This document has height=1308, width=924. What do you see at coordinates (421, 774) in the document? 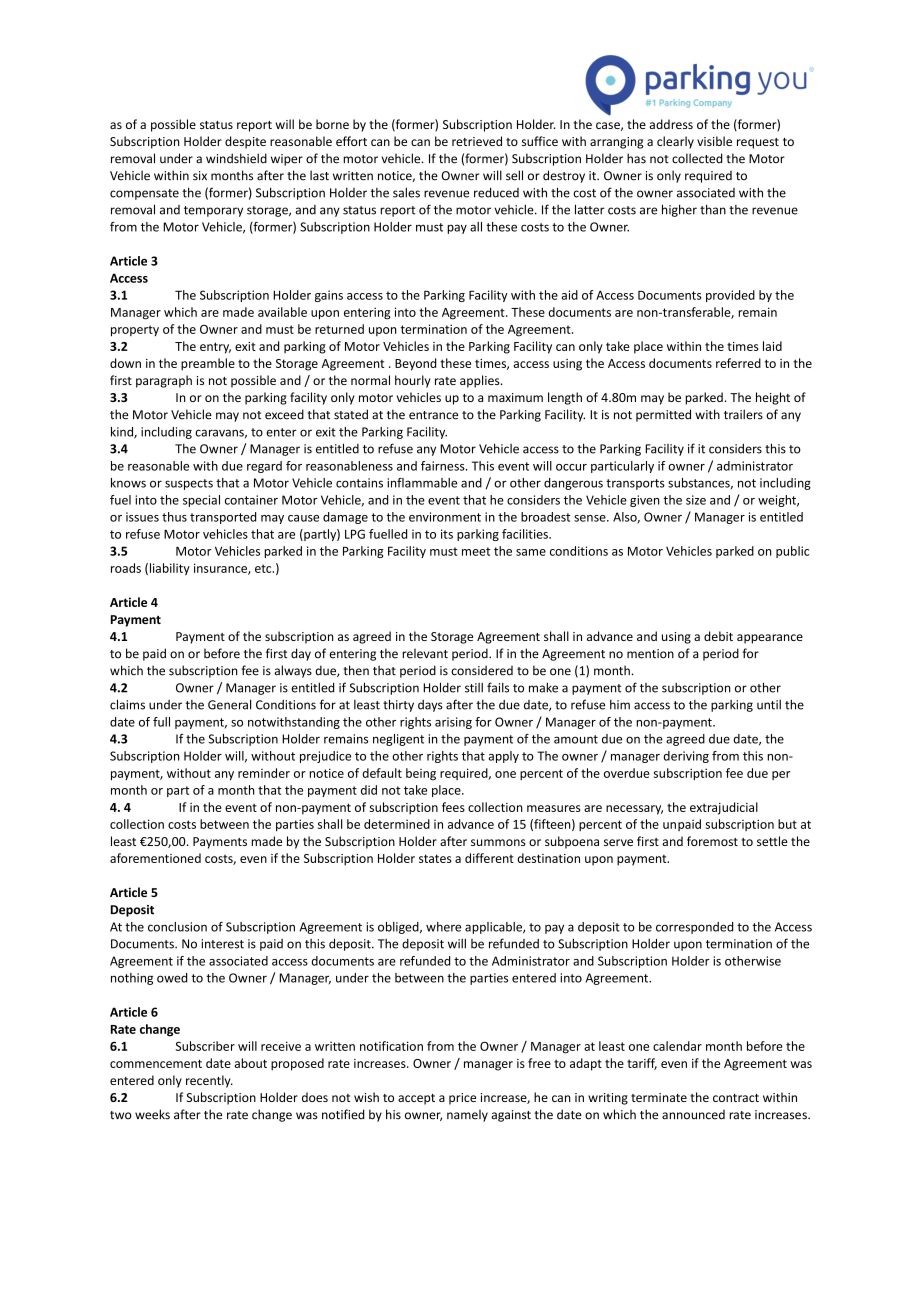
I see `being` at bounding box center [421, 774].
